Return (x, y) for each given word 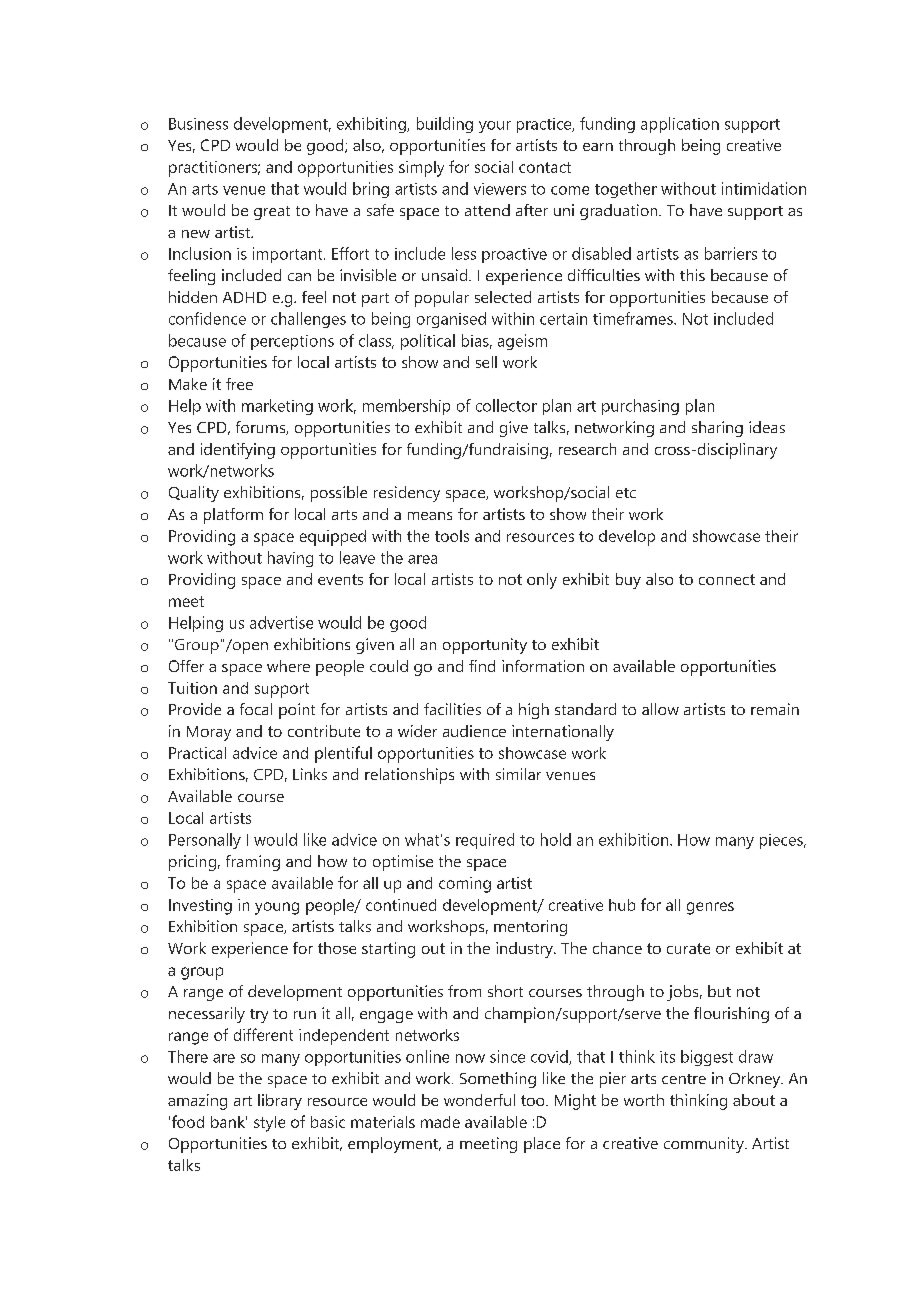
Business (198, 124)
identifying (238, 451)
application (680, 125)
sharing (717, 429)
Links (310, 774)
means (430, 516)
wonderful (479, 1100)
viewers (500, 189)
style (269, 1124)
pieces (782, 841)
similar (518, 774)
